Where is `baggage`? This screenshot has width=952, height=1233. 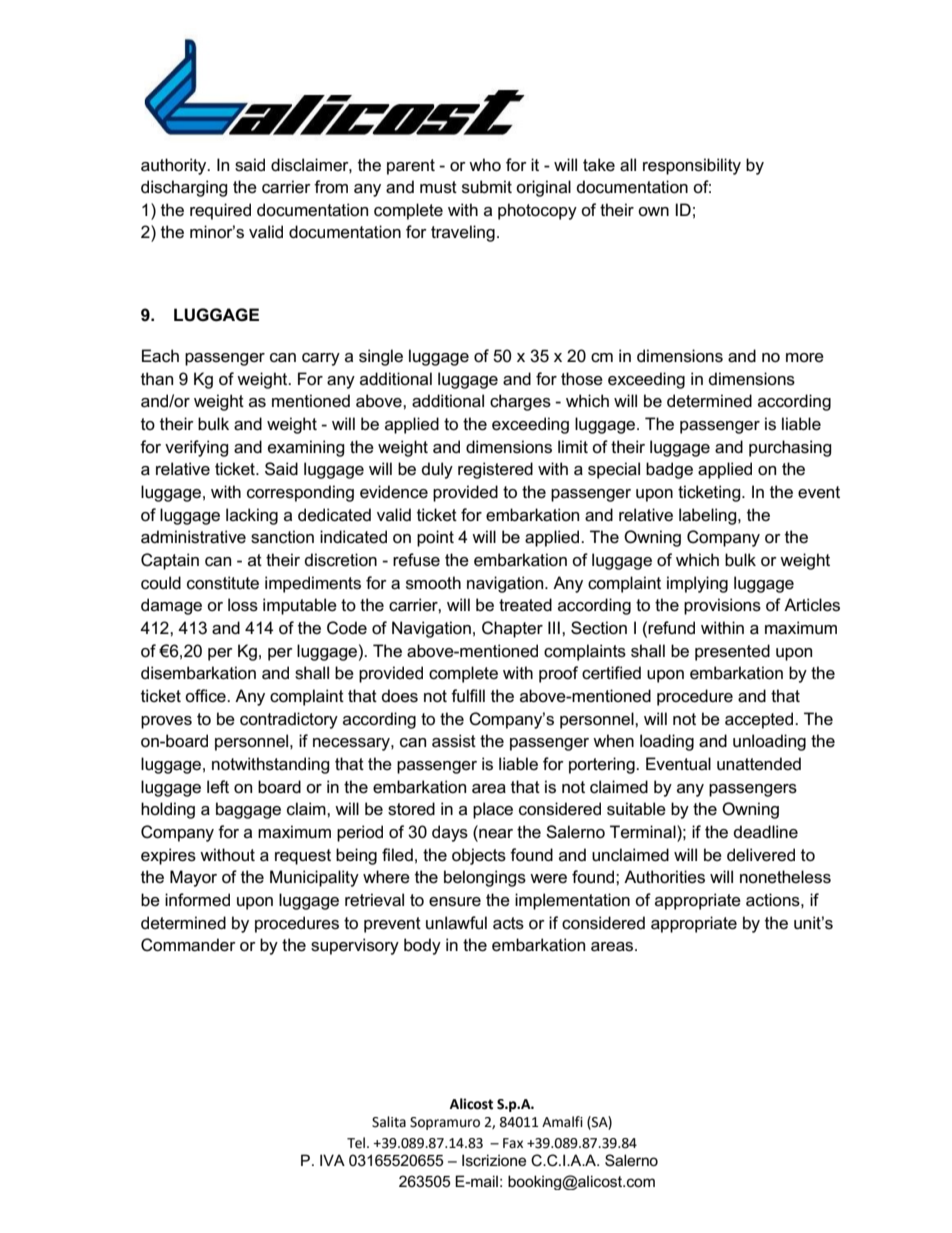
baggage is located at coordinates (248, 810).
